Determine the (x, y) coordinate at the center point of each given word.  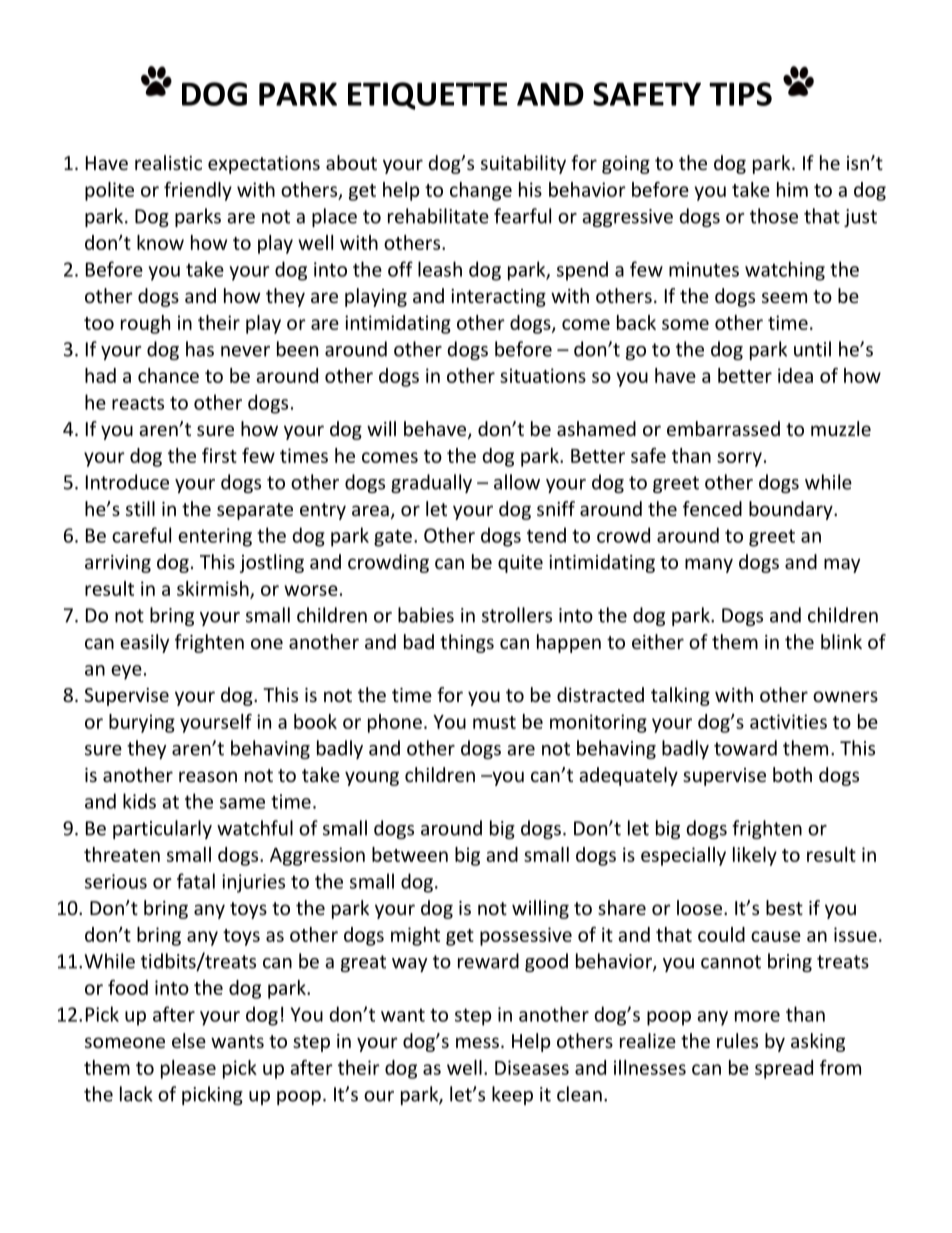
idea (795, 375)
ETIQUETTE (427, 96)
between (410, 854)
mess (477, 1042)
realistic (168, 162)
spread (784, 1069)
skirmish (214, 589)
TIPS (740, 94)
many (709, 565)
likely (755, 856)
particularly (162, 829)
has (200, 349)
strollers (517, 615)
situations (543, 375)
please (188, 1069)
